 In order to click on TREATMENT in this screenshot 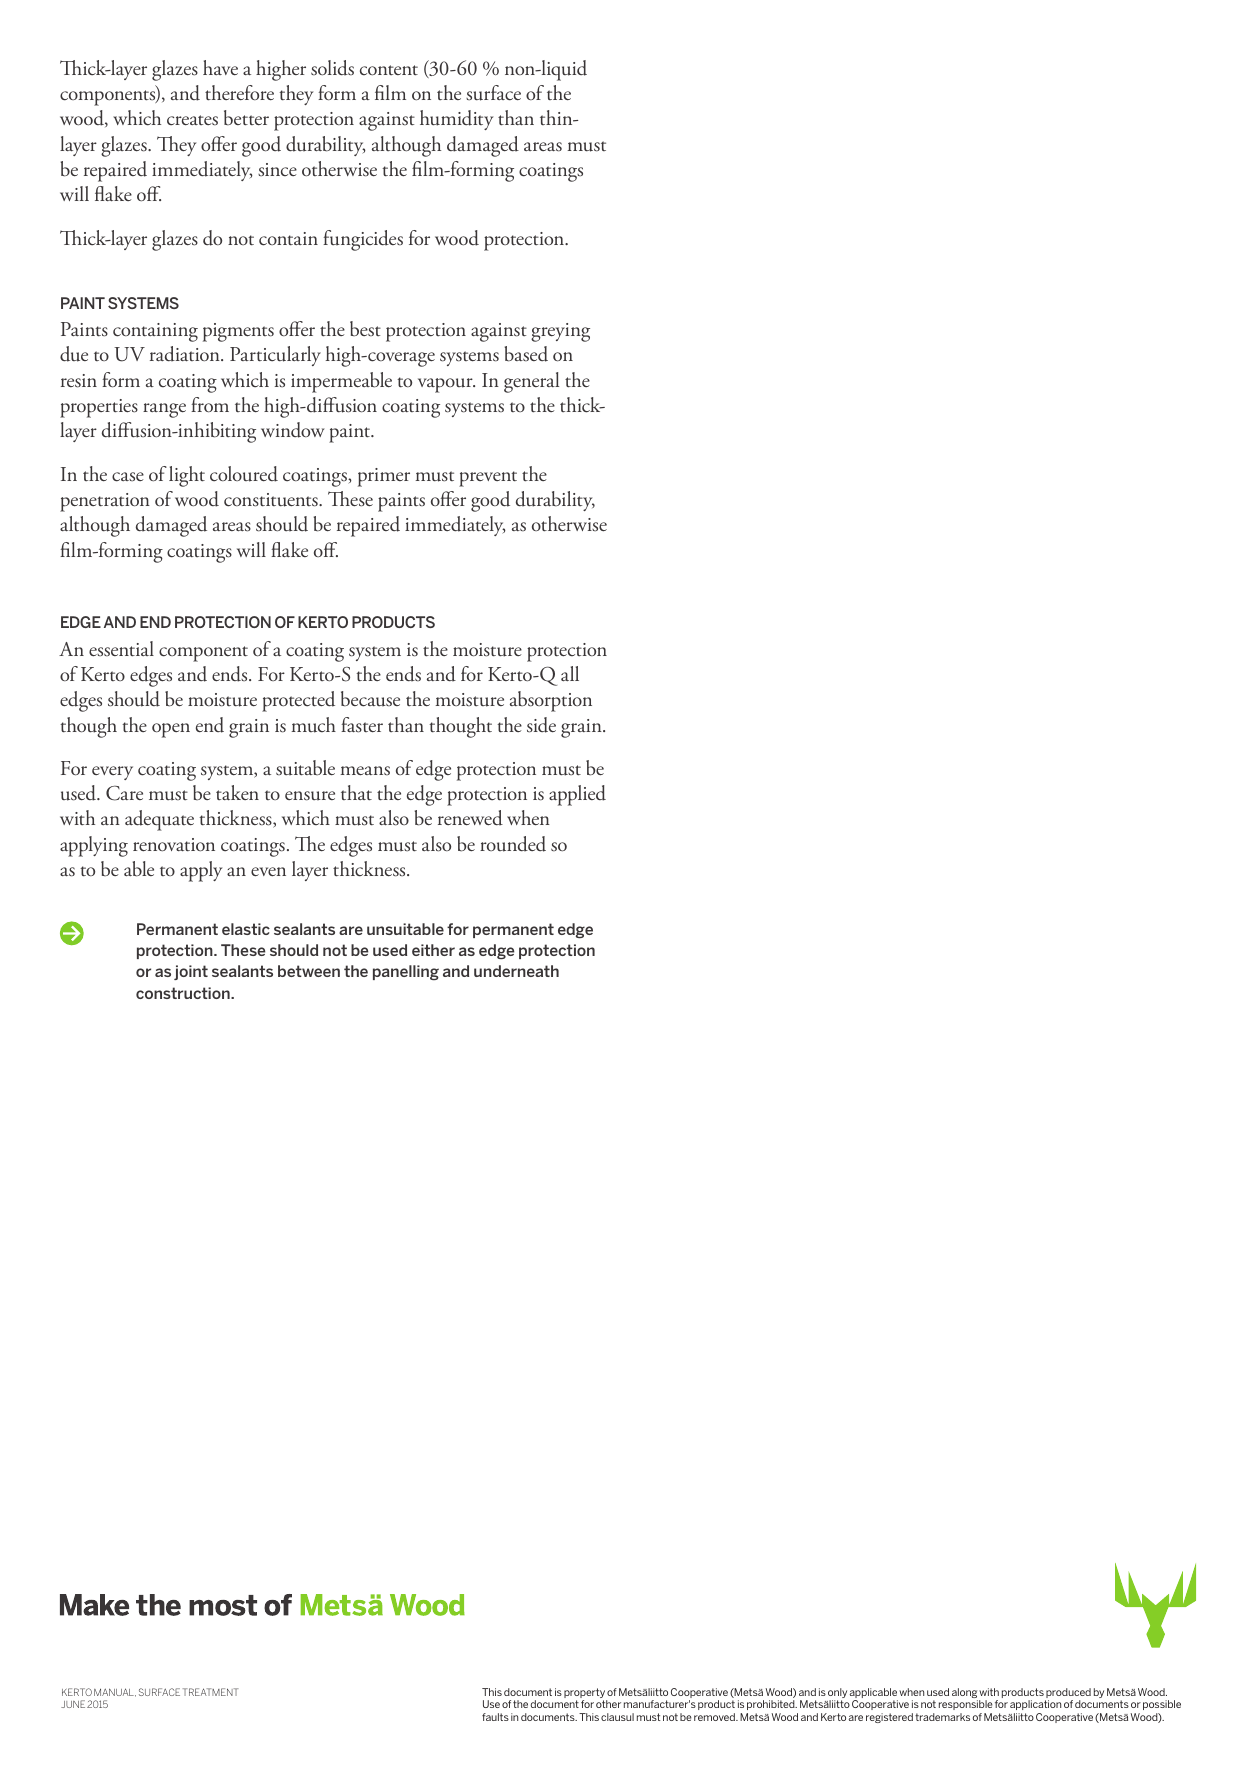, I will do `click(211, 1692)`.
